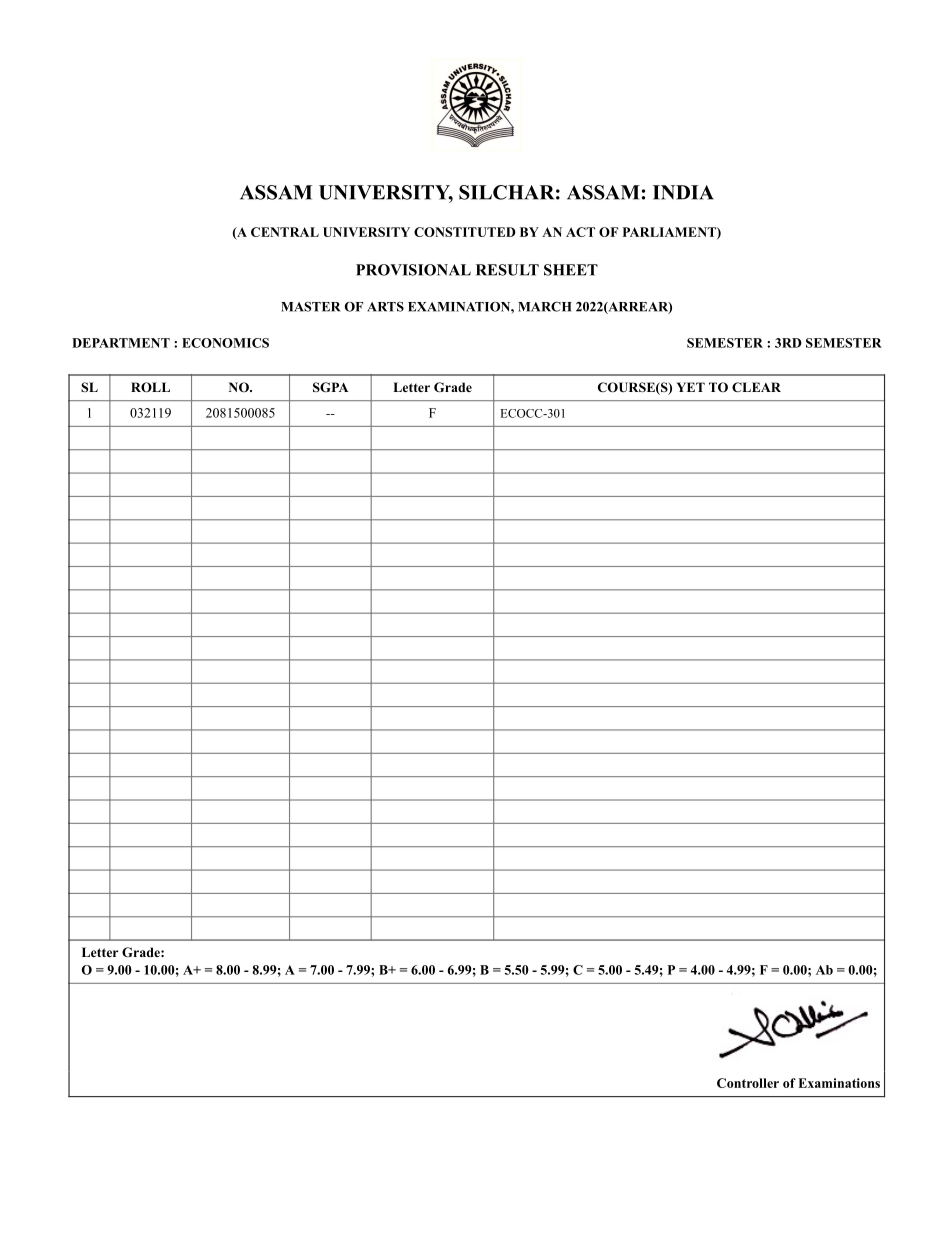 The image size is (952, 1233). I want to click on CENTRAL, so click(285, 232).
